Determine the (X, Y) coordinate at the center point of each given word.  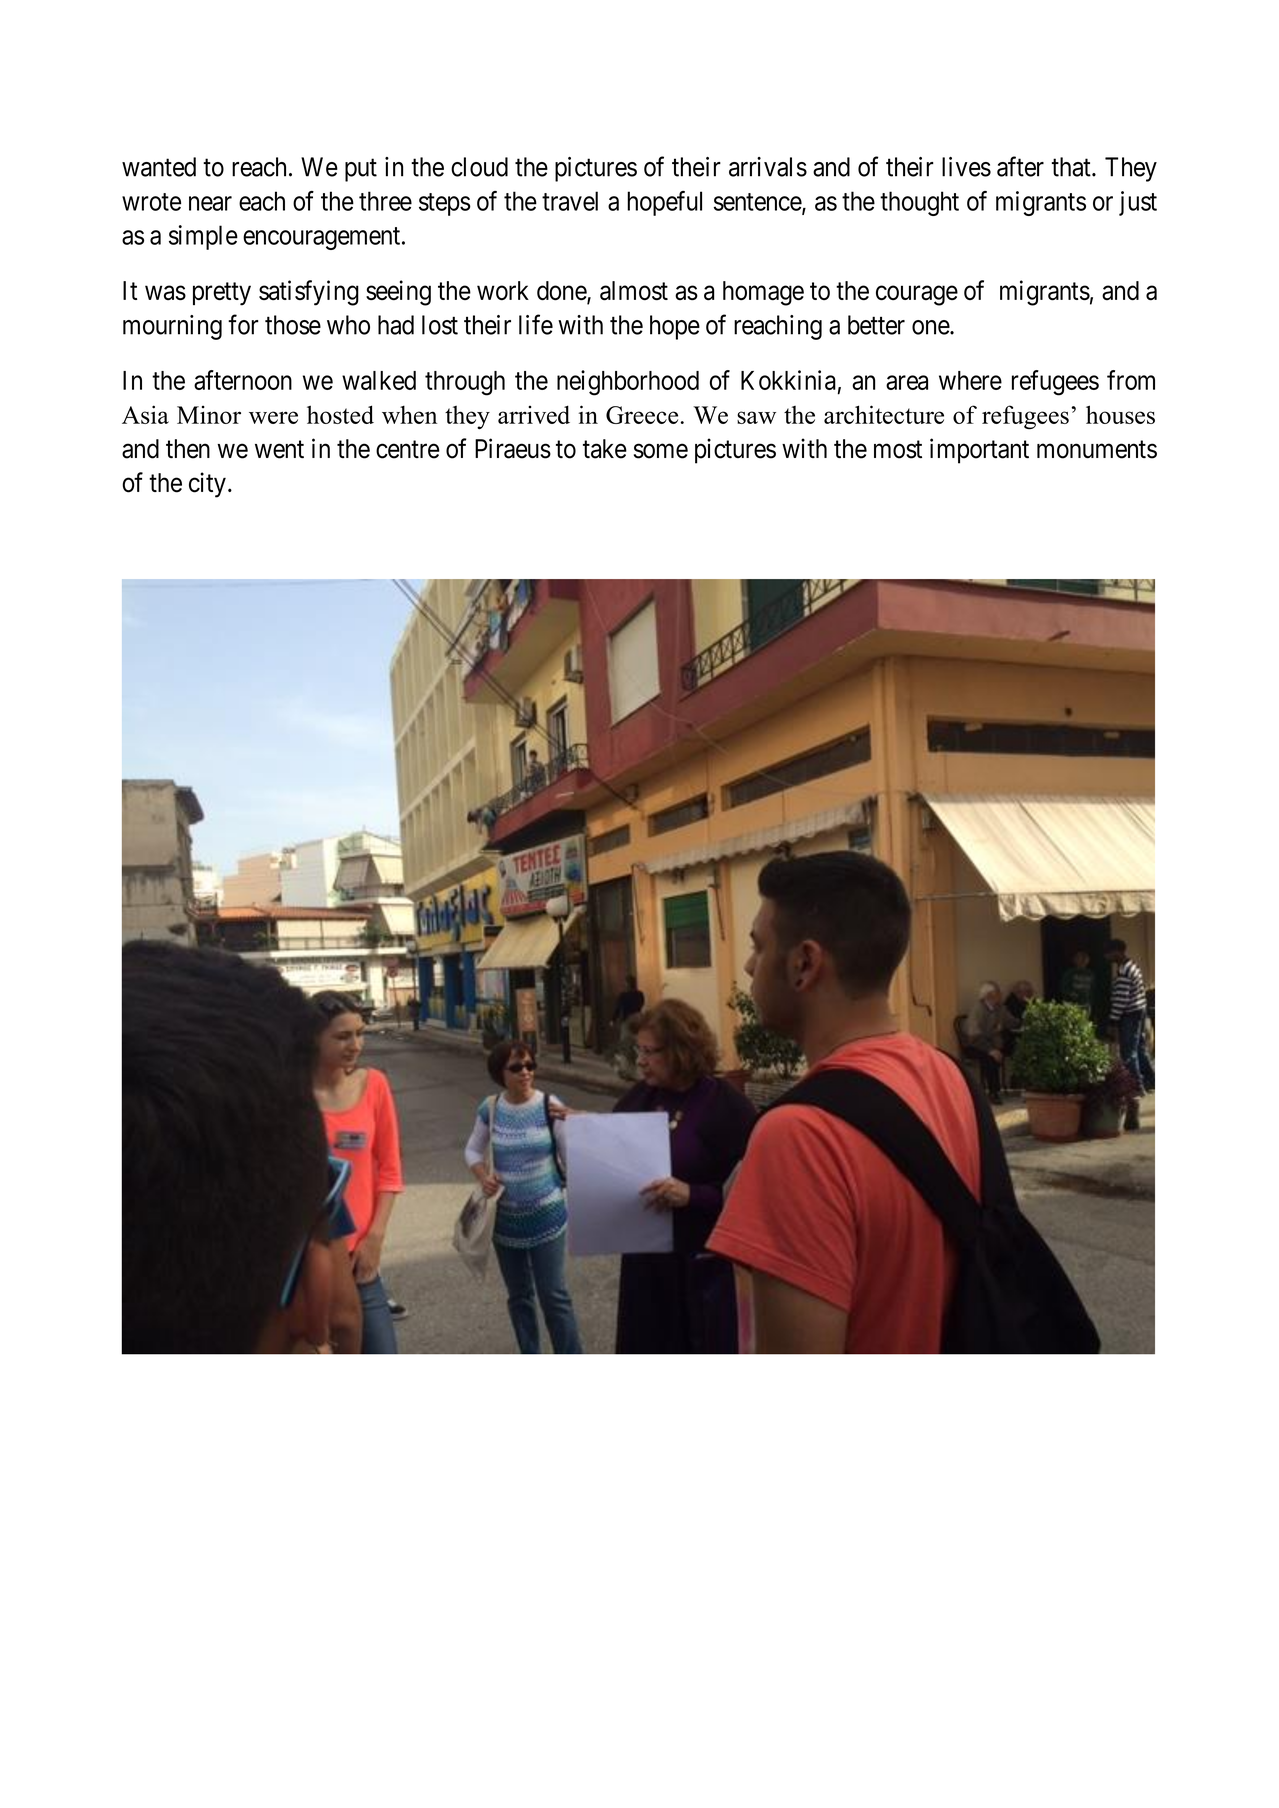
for (243, 324)
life (536, 324)
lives (966, 167)
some (661, 451)
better (876, 325)
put (361, 170)
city (207, 485)
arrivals (768, 167)
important (979, 451)
